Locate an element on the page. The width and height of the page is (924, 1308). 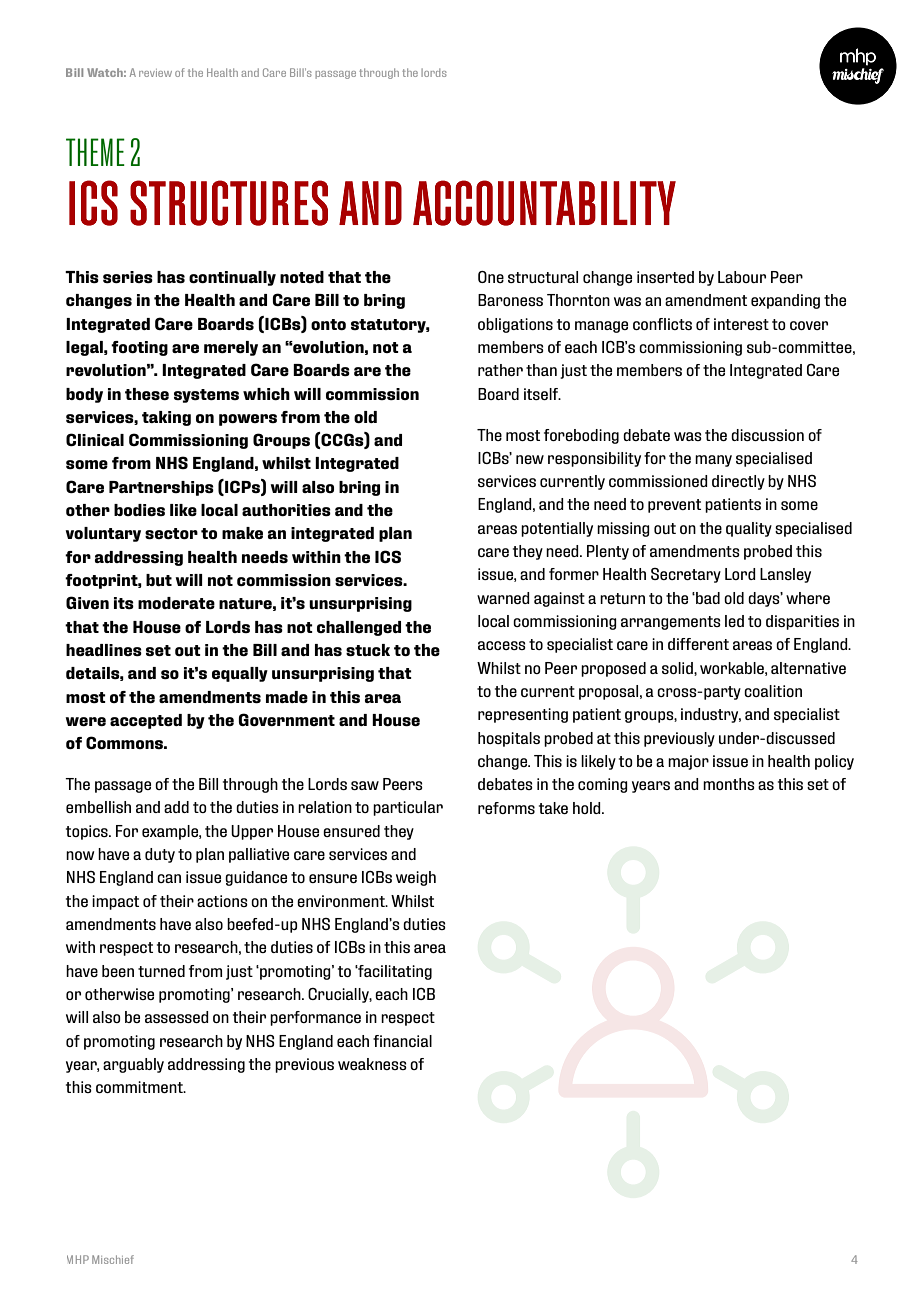
Labour is located at coordinates (742, 277).
